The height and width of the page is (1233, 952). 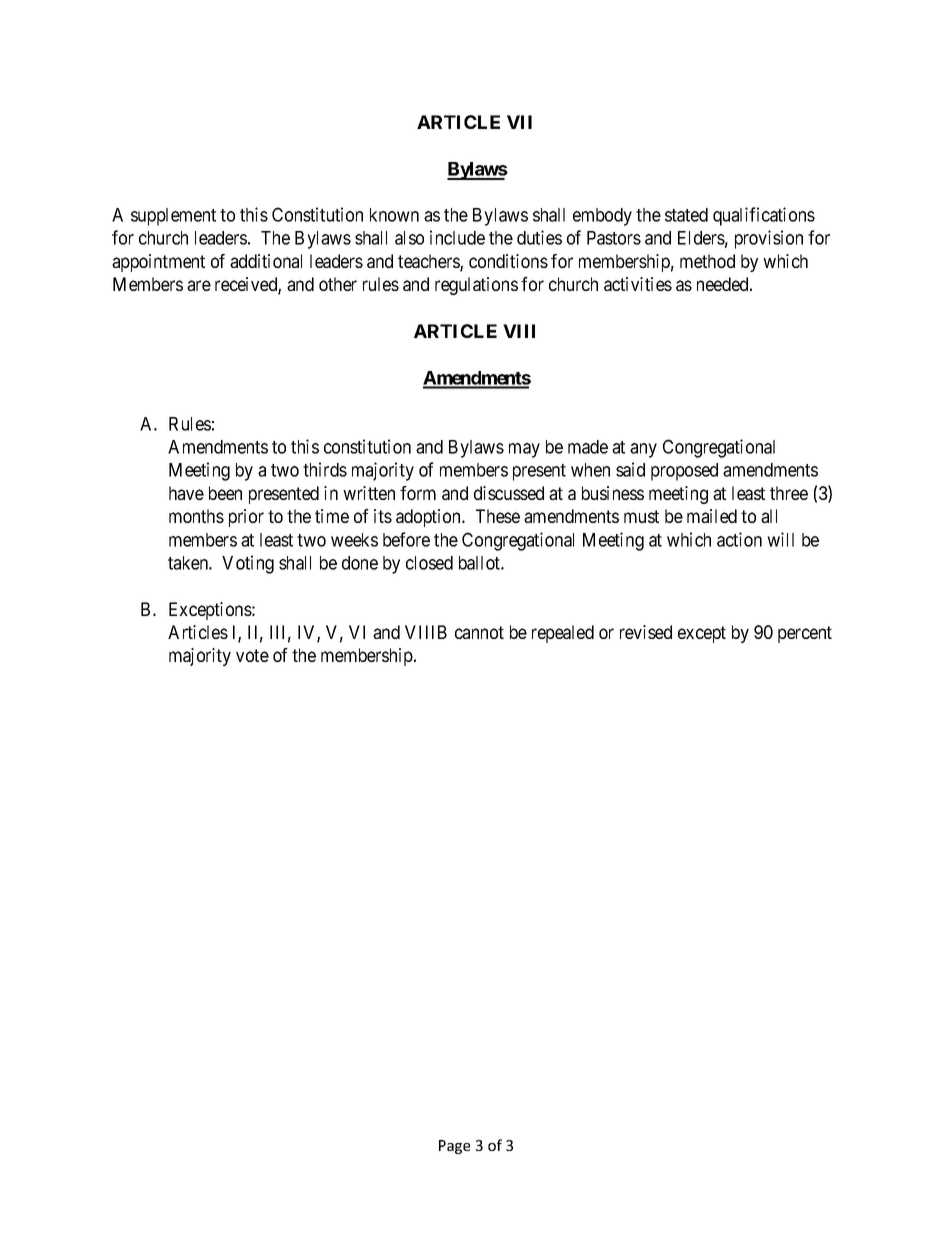 What do you see at coordinates (479, 632) in the page?
I see `cannot` at bounding box center [479, 632].
